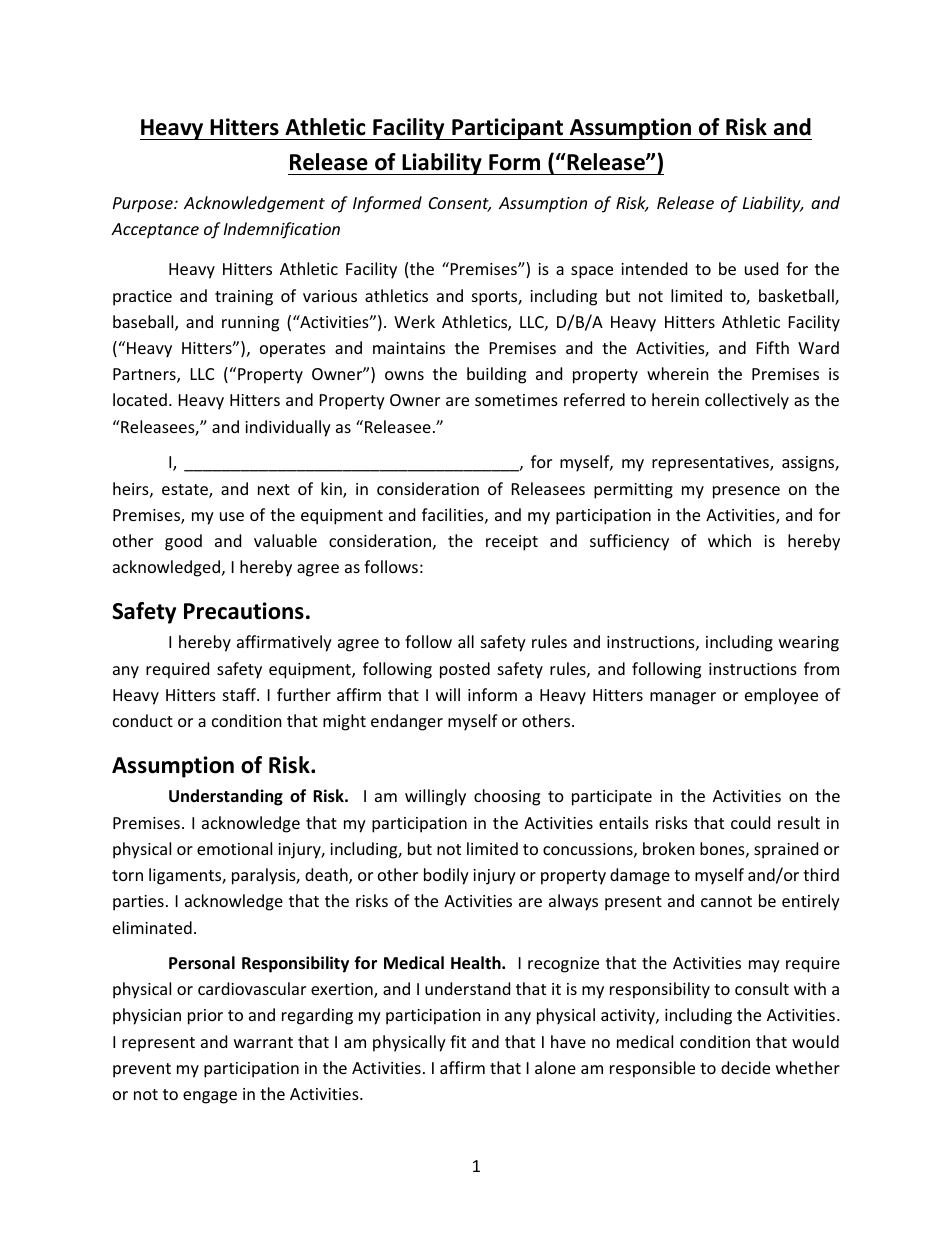 This screenshot has width=952, height=1233. I want to click on estate, so click(186, 491).
